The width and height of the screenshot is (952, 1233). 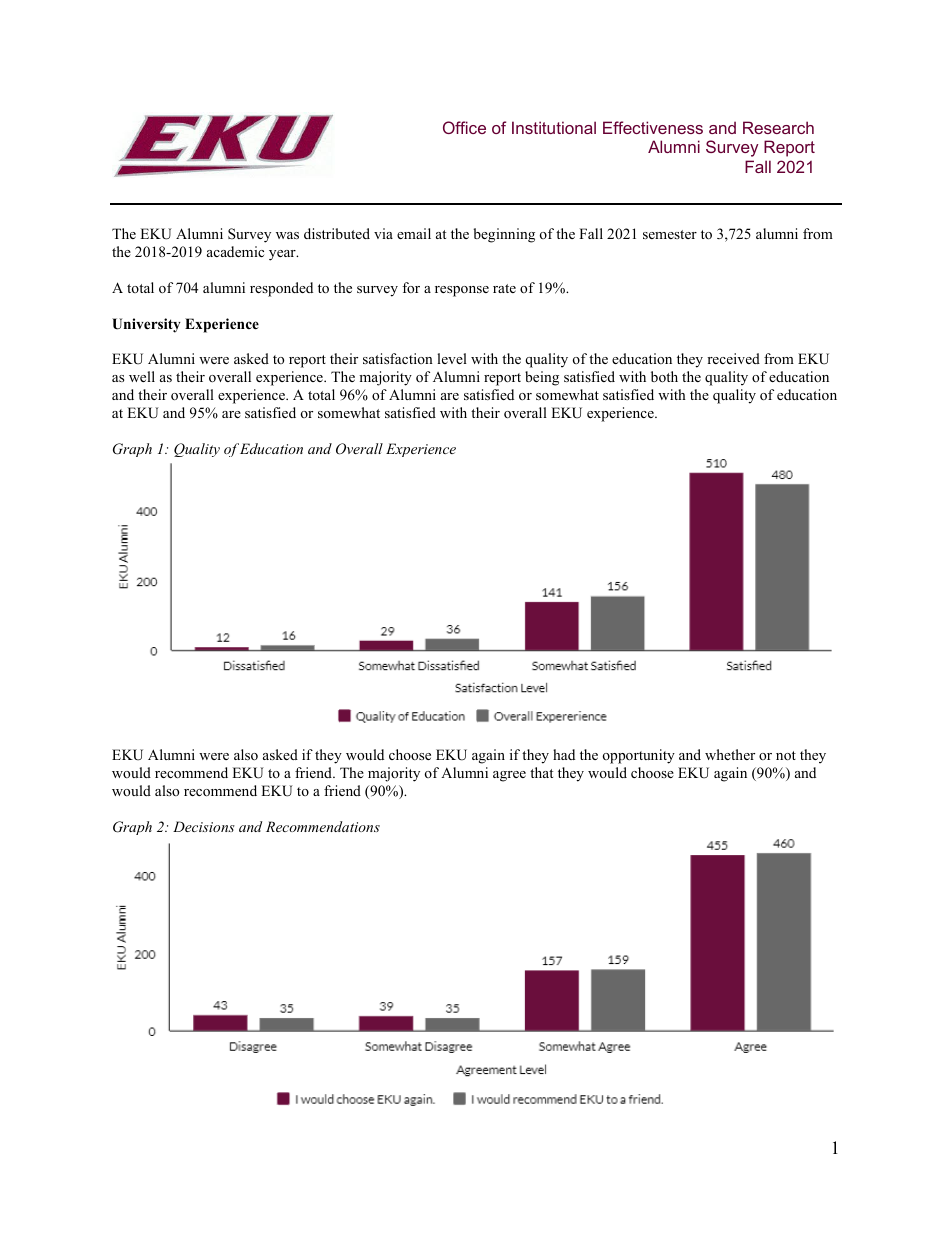 I want to click on well, so click(x=142, y=376).
